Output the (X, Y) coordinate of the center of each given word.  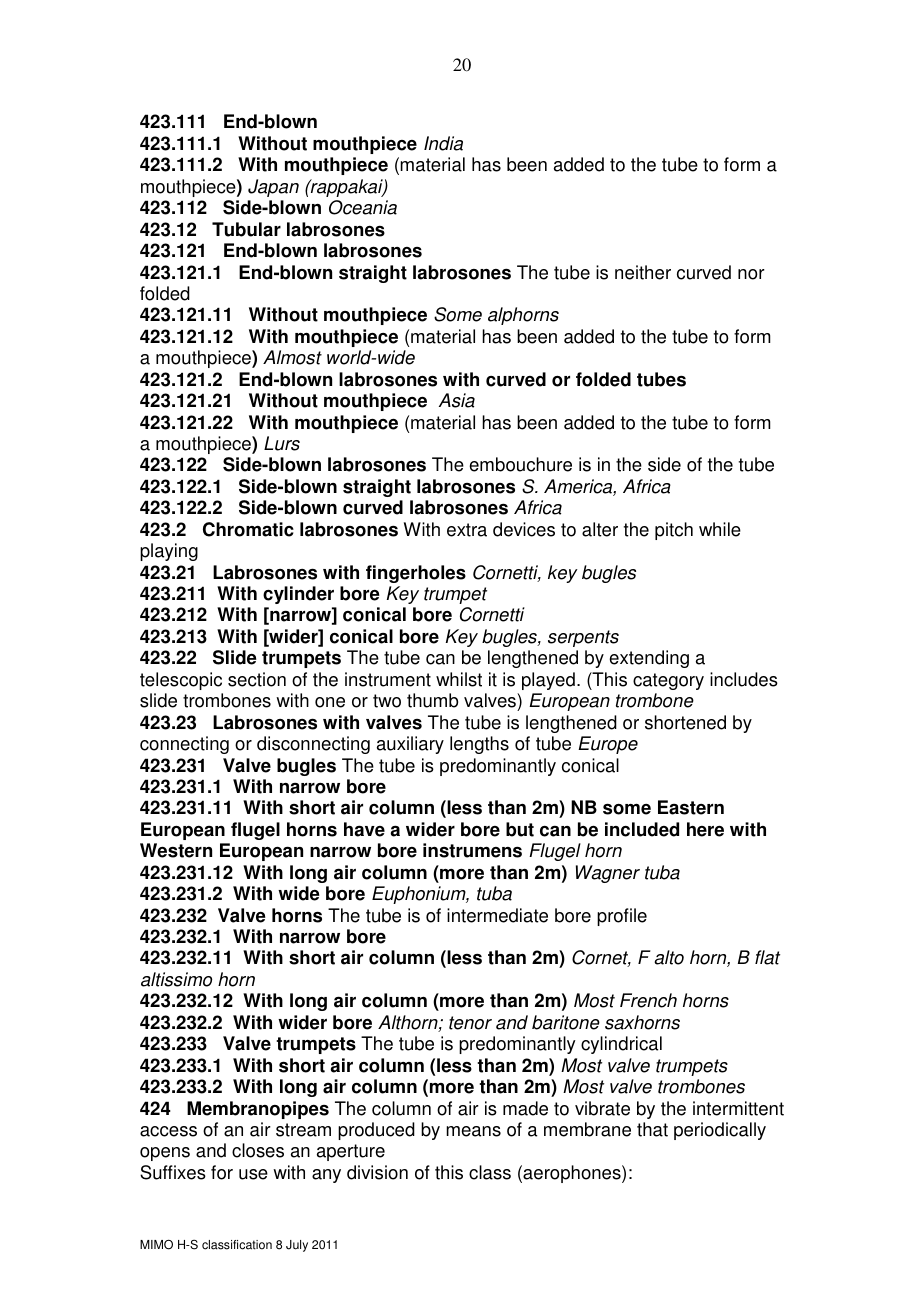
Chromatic (248, 529)
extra (467, 530)
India (443, 143)
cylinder (298, 595)
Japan (273, 188)
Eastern (691, 807)
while (720, 529)
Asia (457, 400)
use (253, 1174)
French (648, 1000)
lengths (479, 745)
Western (176, 850)
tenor (470, 1023)
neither (643, 272)
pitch (674, 531)
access (168, 1131)
